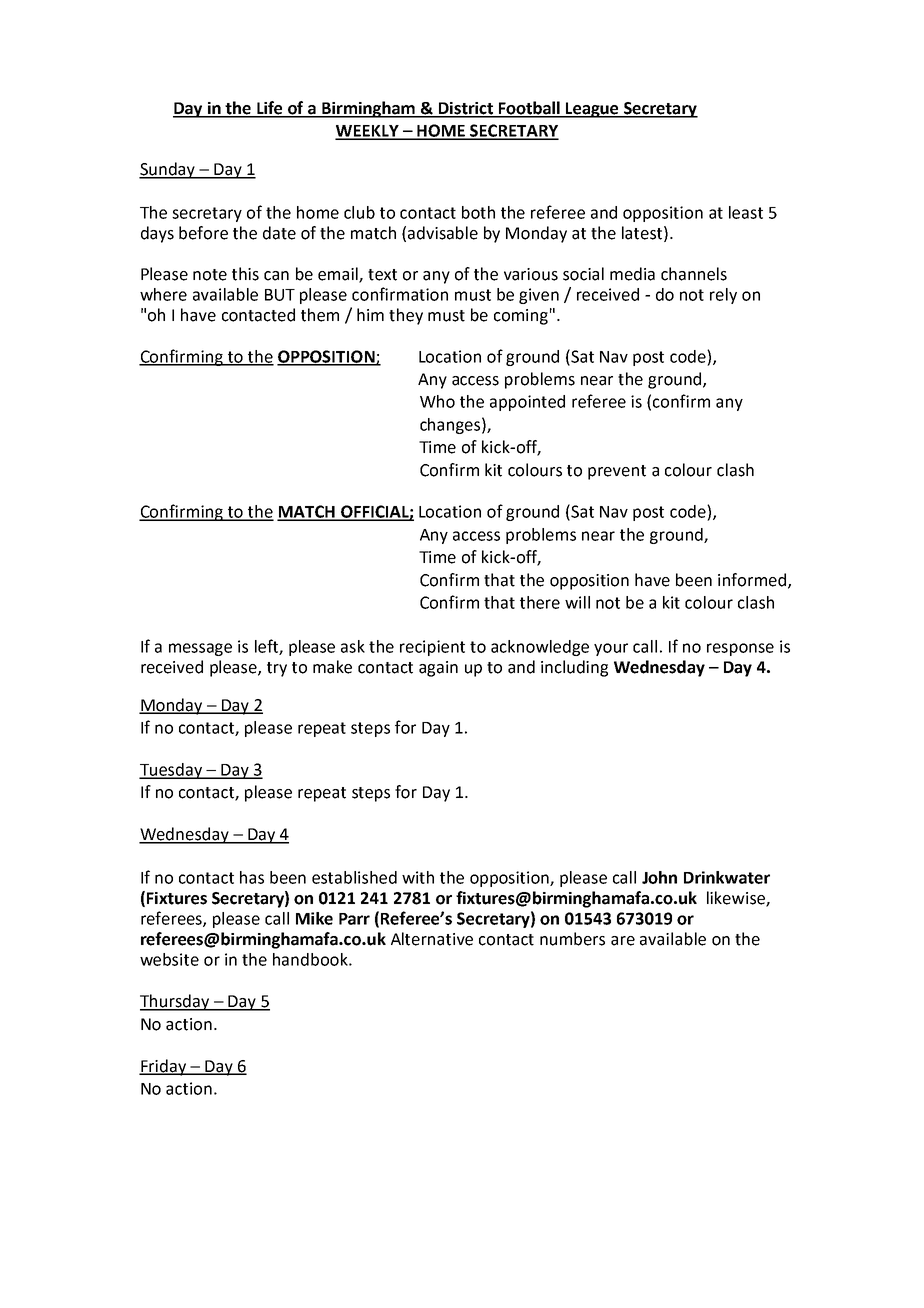 The width and height of the screenshot is (924, 1308). I want to click on District, so click(465, 109).
